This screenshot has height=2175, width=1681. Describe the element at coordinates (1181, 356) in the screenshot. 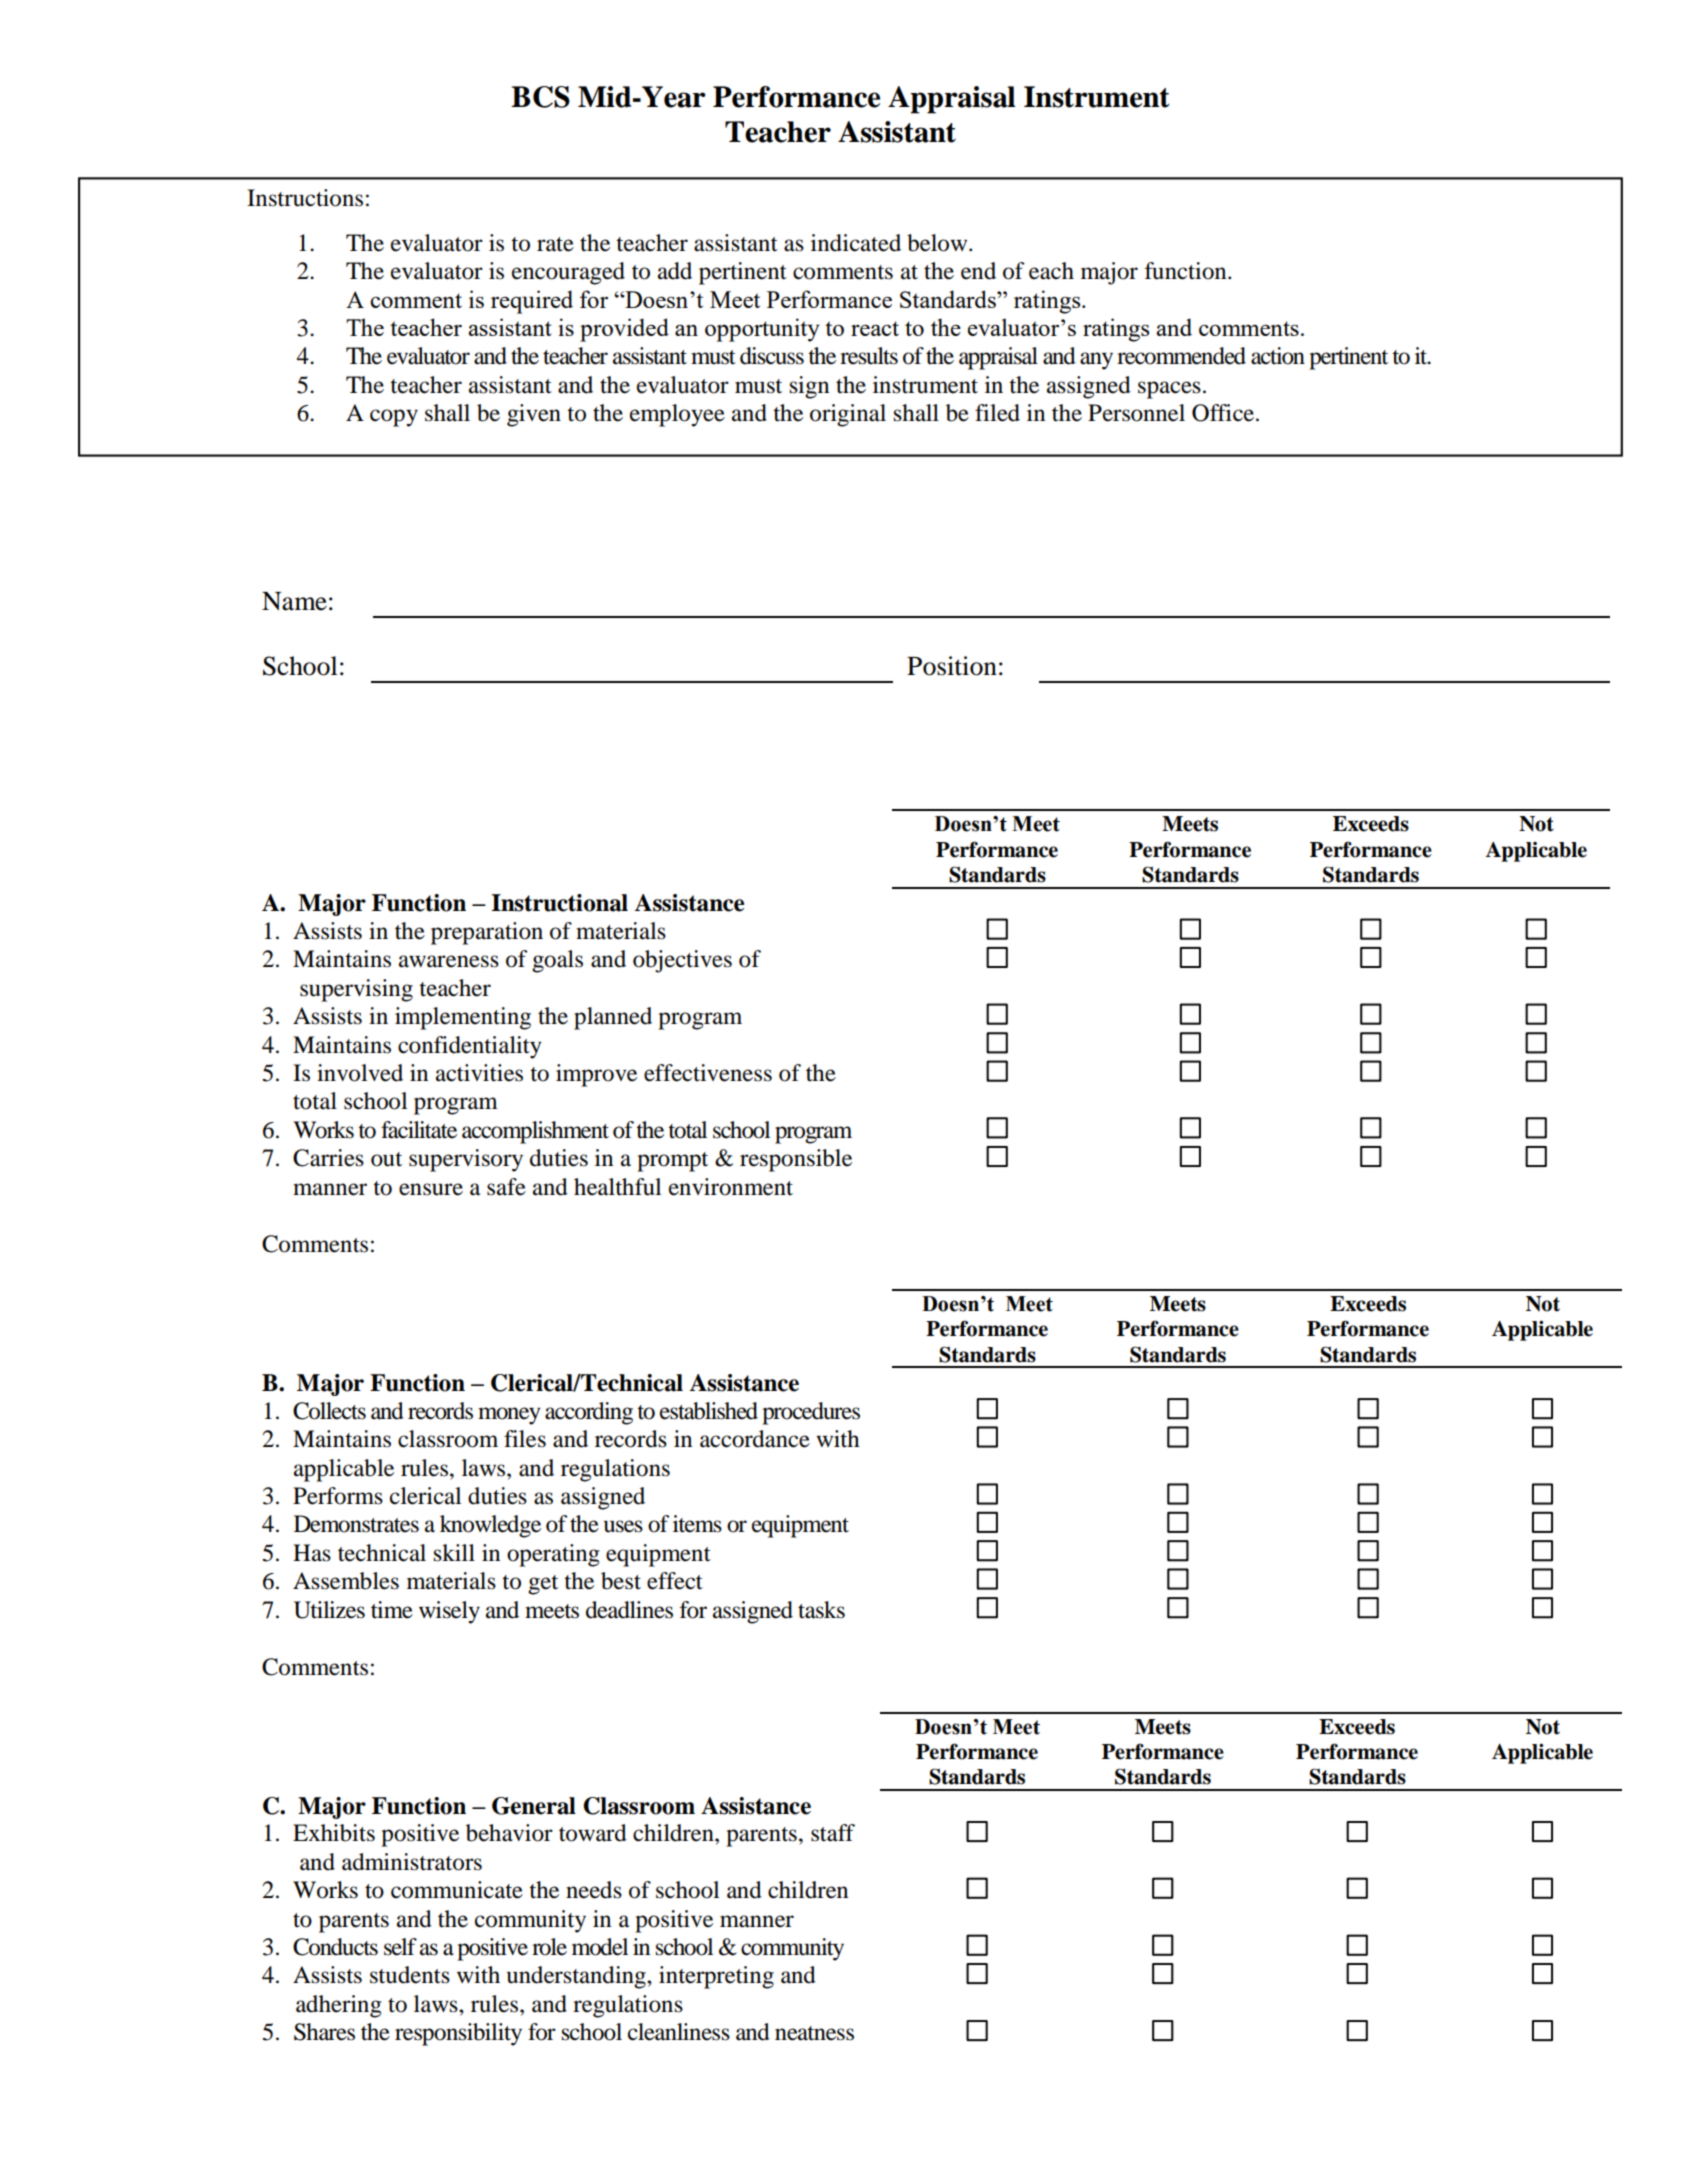

I see `recommended` at that location.
